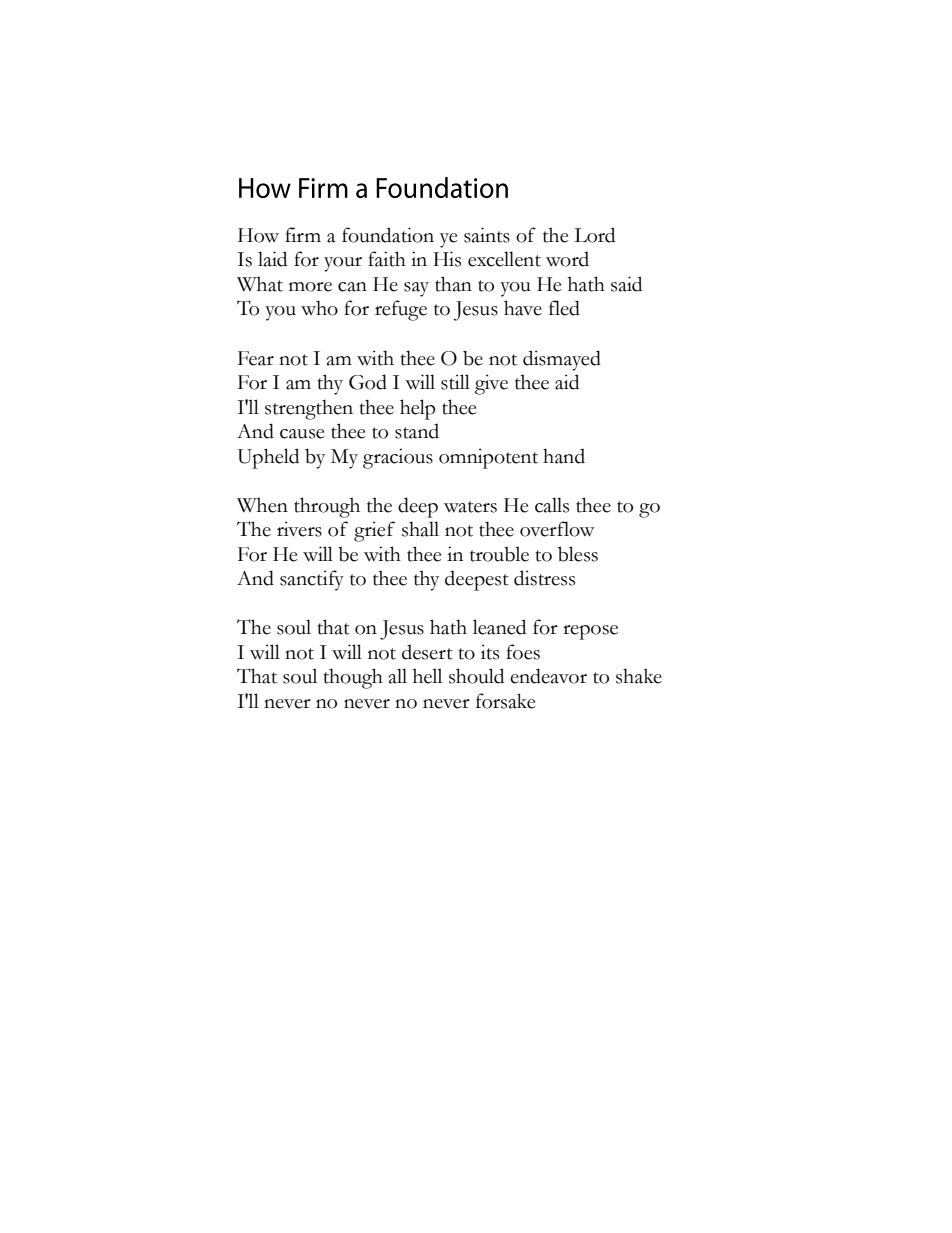 The height and width of the page is (1233, 952). What do you see at coordinates (447, 259) in the page?
I see `His` at bounding box center [447, 259].
